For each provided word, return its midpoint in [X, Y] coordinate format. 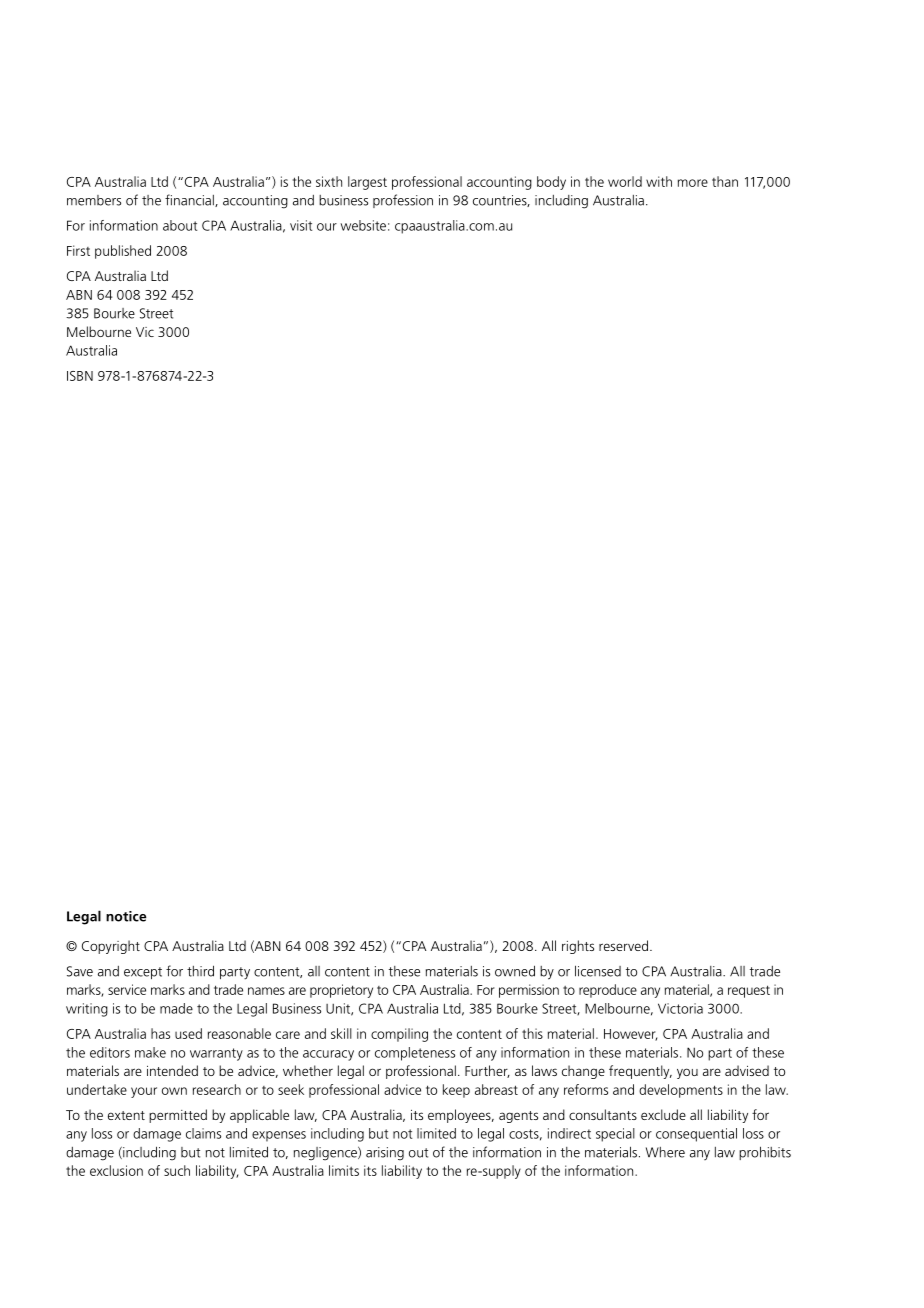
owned [515, 971]
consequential [696, 1135]
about [180, 225]
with [659, 181]
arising [385, 1154]
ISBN [80, 376]
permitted [178, 1116]
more [693, 183]
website [363, 225]
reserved [625, 945]
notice [126, 916]
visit [301, 225]
